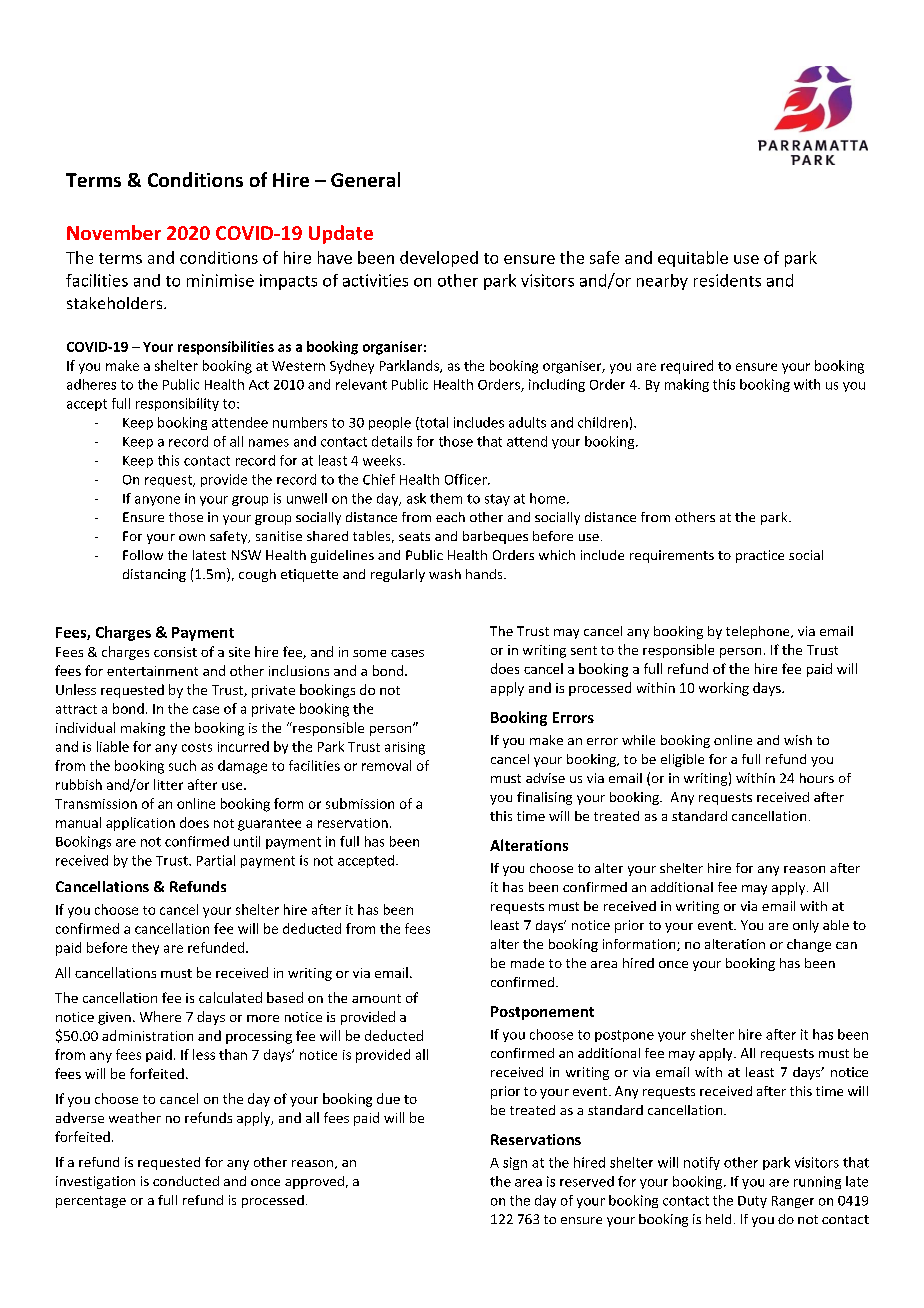 This document has height=1308, width=924. What do you see at coordinates (186, 1181) in the document?
I see `conducted` at bounding box center [186, 1181].
